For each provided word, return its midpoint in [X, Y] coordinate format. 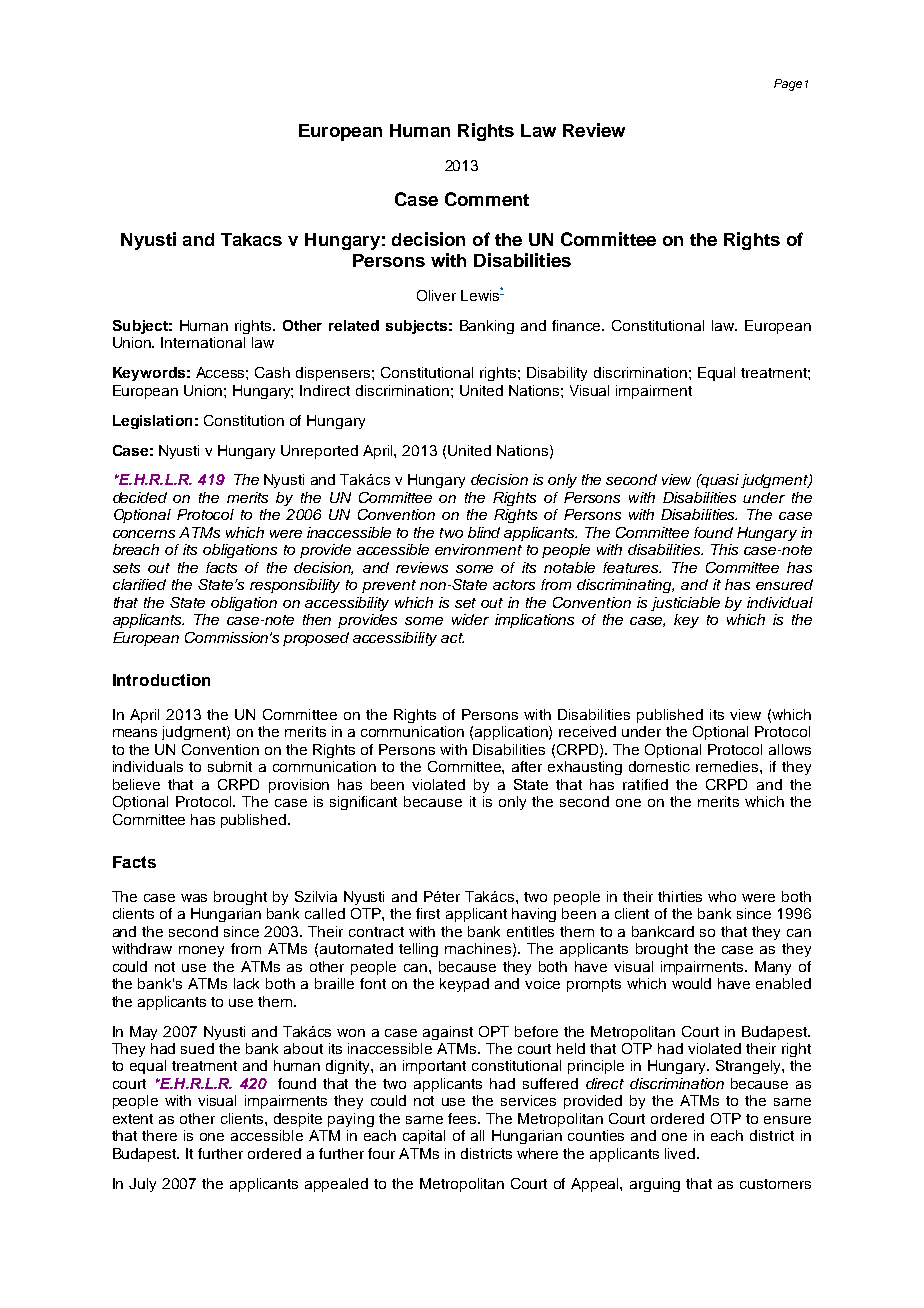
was [194, 898]
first [428, 913]
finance [578, 325]
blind [484, 532]
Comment [487, 199]
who [722, 896]
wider [470, 619]
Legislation [152, 422]
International [203, 342]
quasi [719, 481]
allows [790, 749]
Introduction [161, 680]
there [159, 1135]
